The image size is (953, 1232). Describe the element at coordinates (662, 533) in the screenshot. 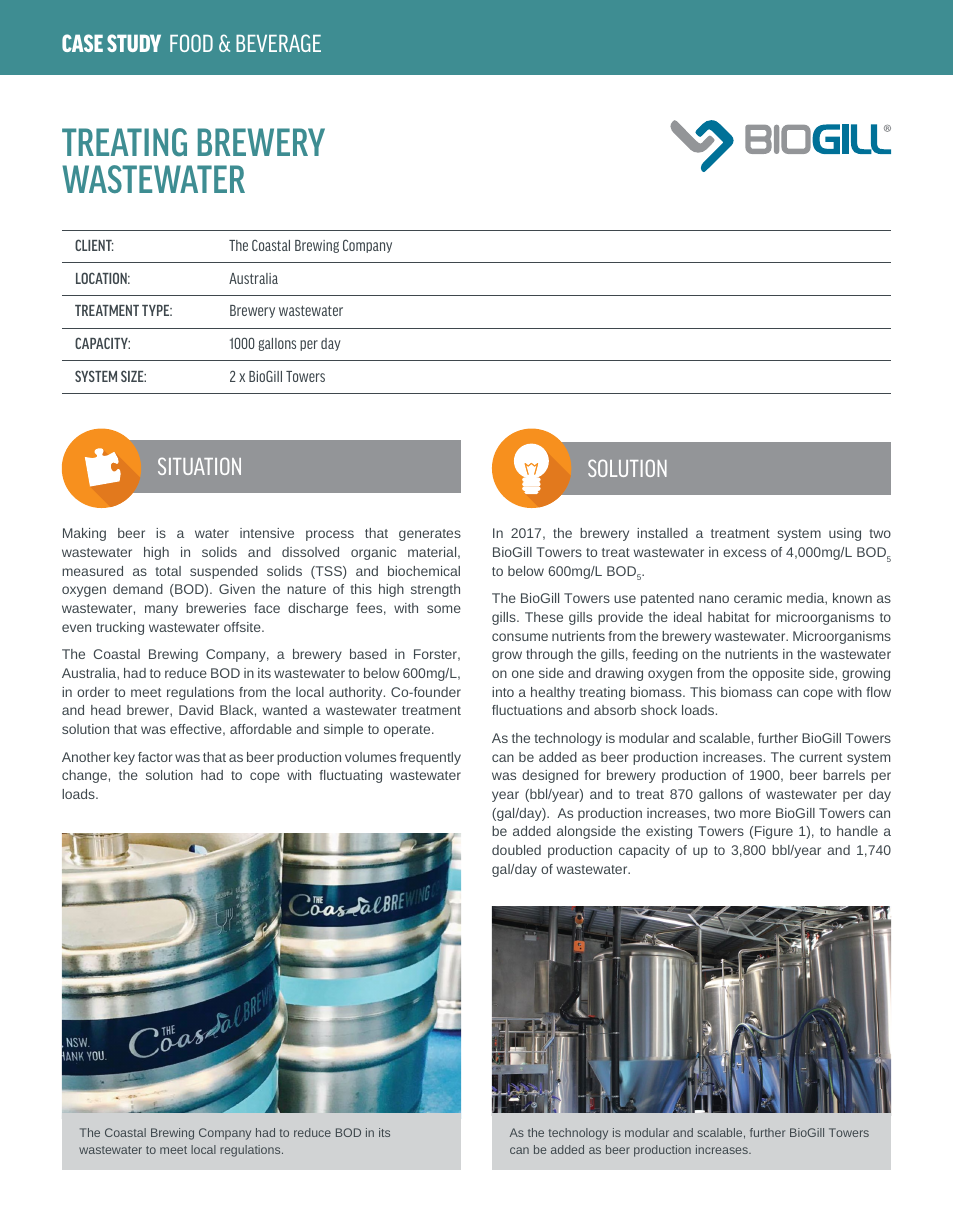

I see `installed` at that location.
